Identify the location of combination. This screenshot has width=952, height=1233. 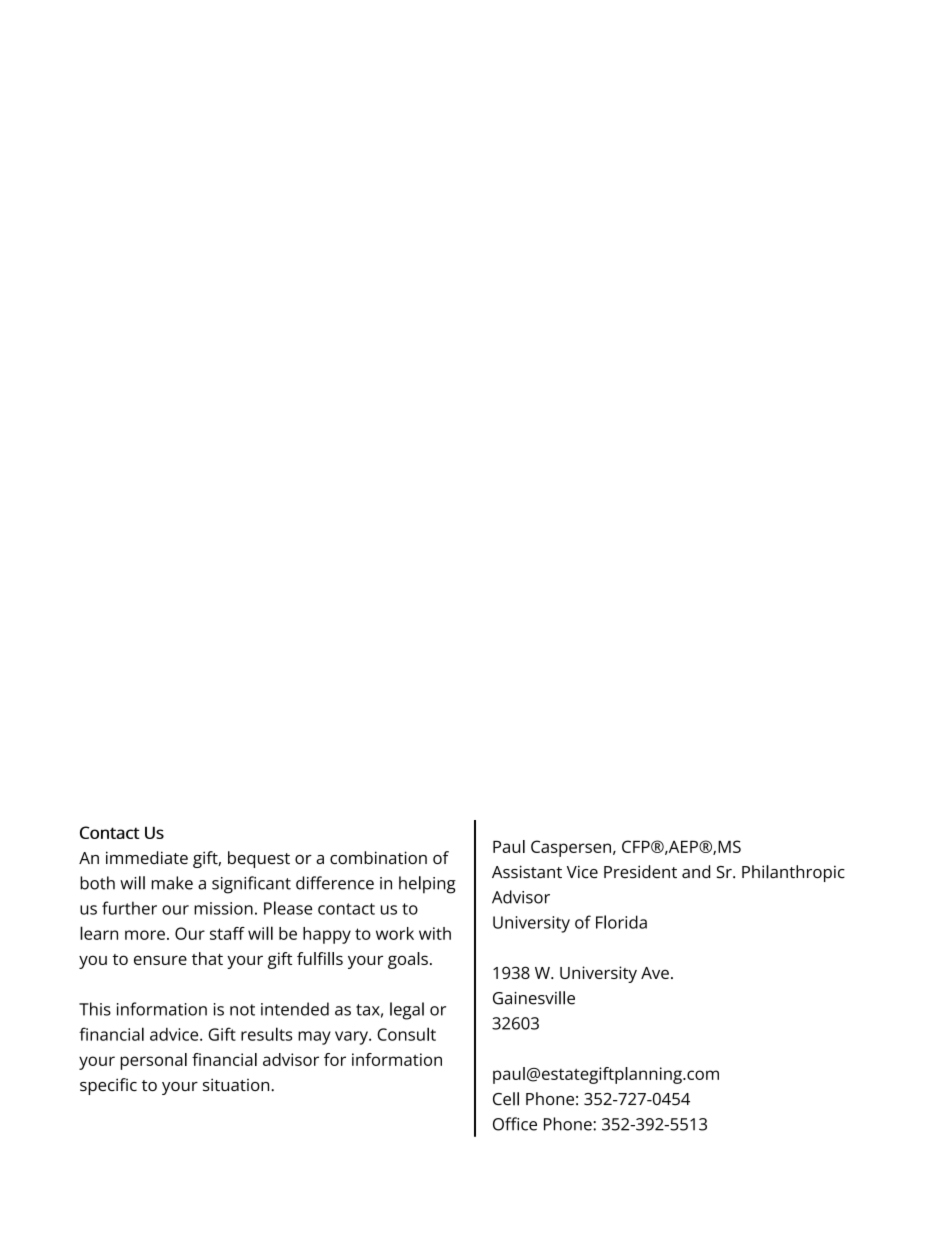
(378, 857).
